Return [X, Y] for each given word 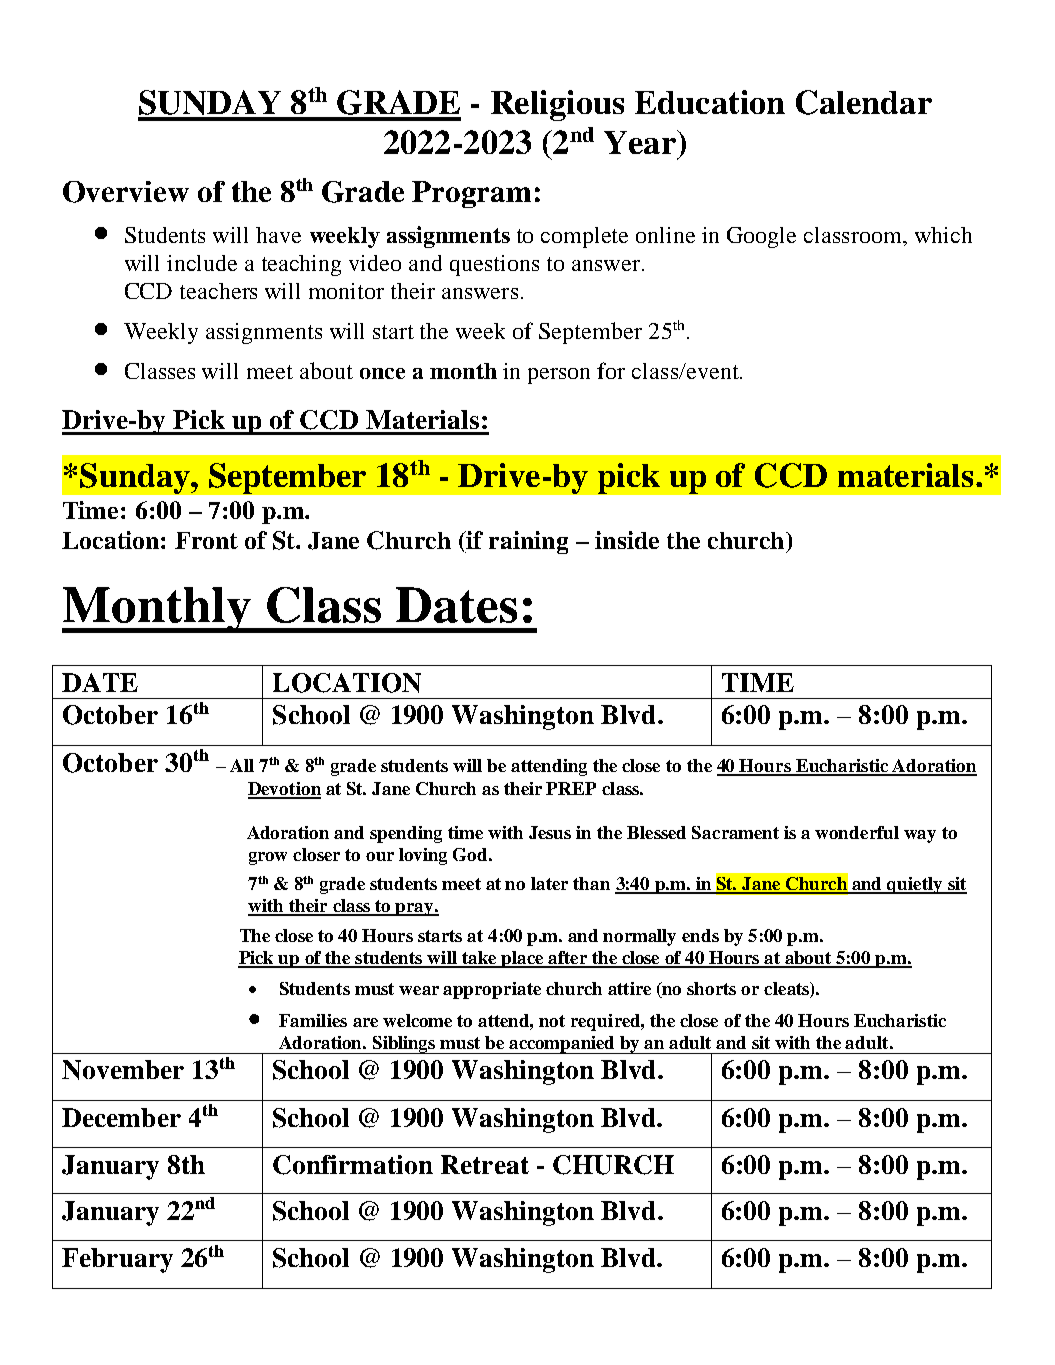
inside [627, 540]
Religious [557, 105]
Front [206, 540]
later [549, 883]
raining [528, 542]
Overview [126, 192]
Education [710, 102]
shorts [711, 988]
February [117, 1260]
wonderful [857, 832]
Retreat [485, 1164]
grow [268, 858]
